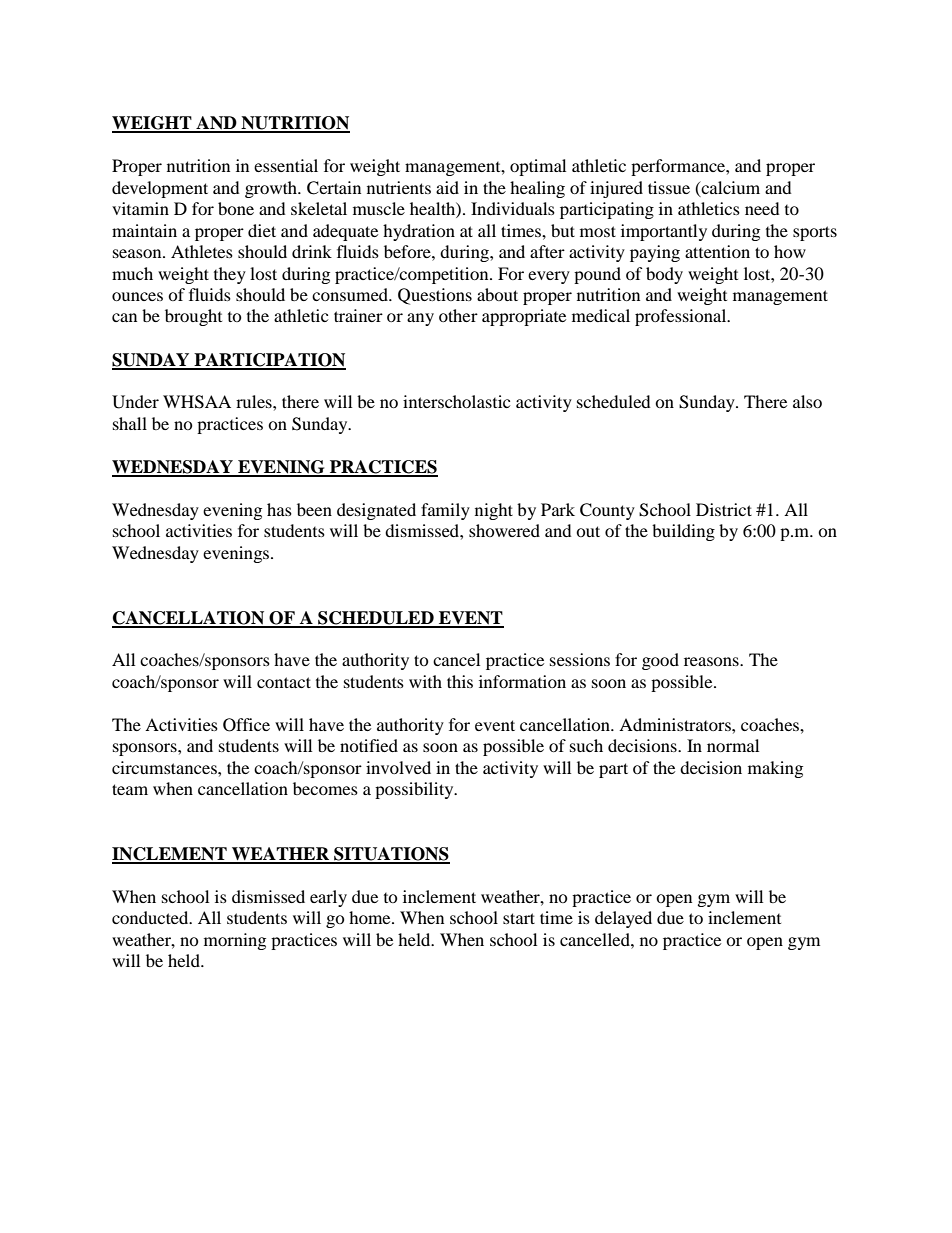 Image resolution: width=952 pixels, height=1233 pixels. Describe the element at coordinates (519, 918) in the screenshot. I see `start` at that location.
